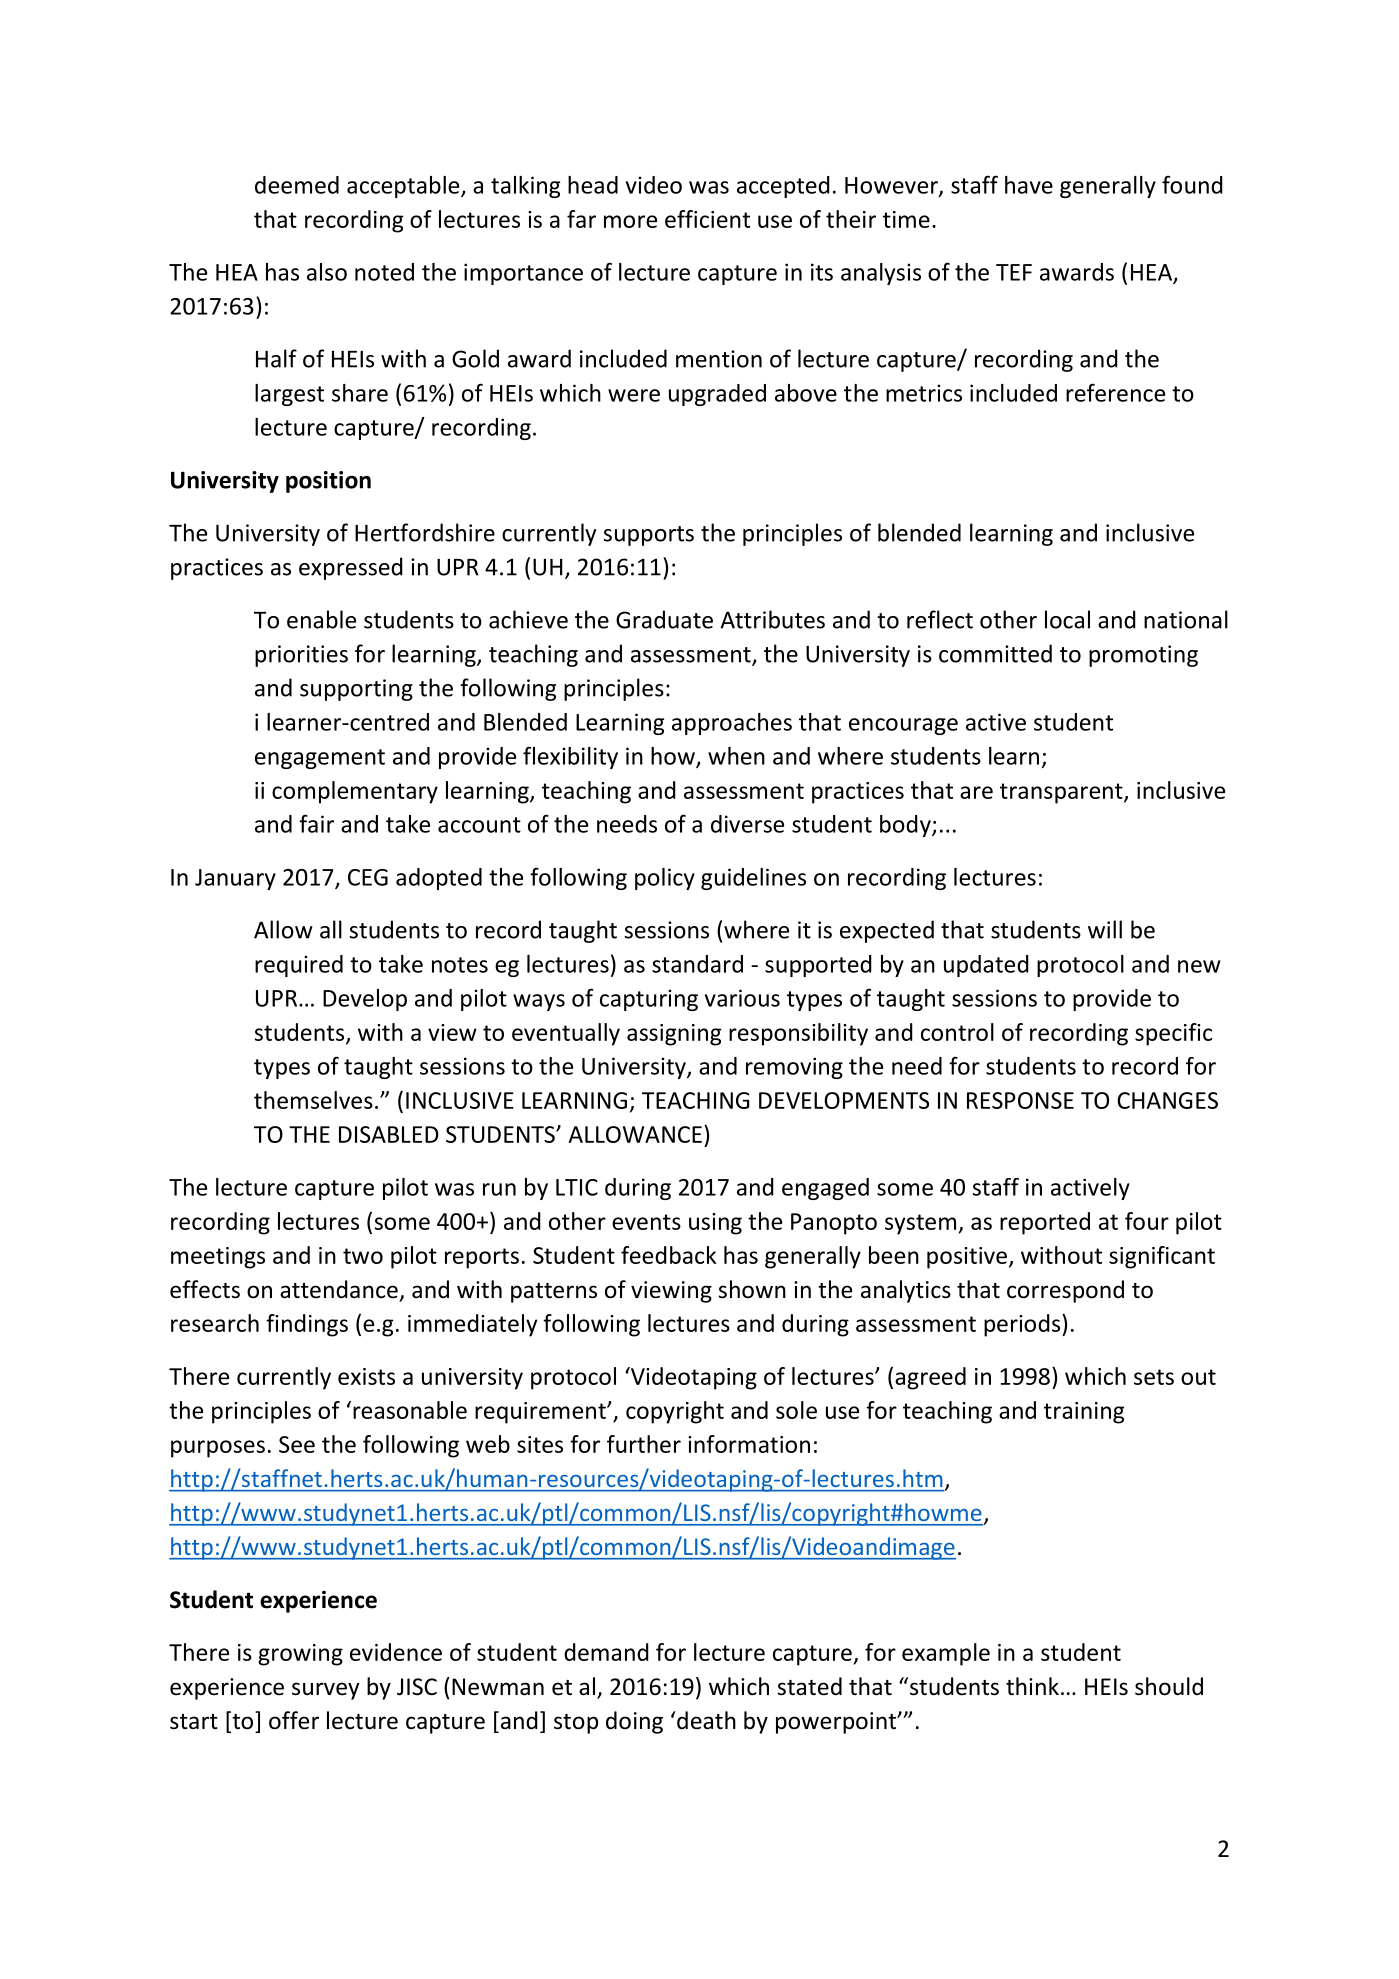 The image size is (1399, 1979). Describe the element at coordinates (326, 1691) in the screenshot. I see `survey` at that location.
